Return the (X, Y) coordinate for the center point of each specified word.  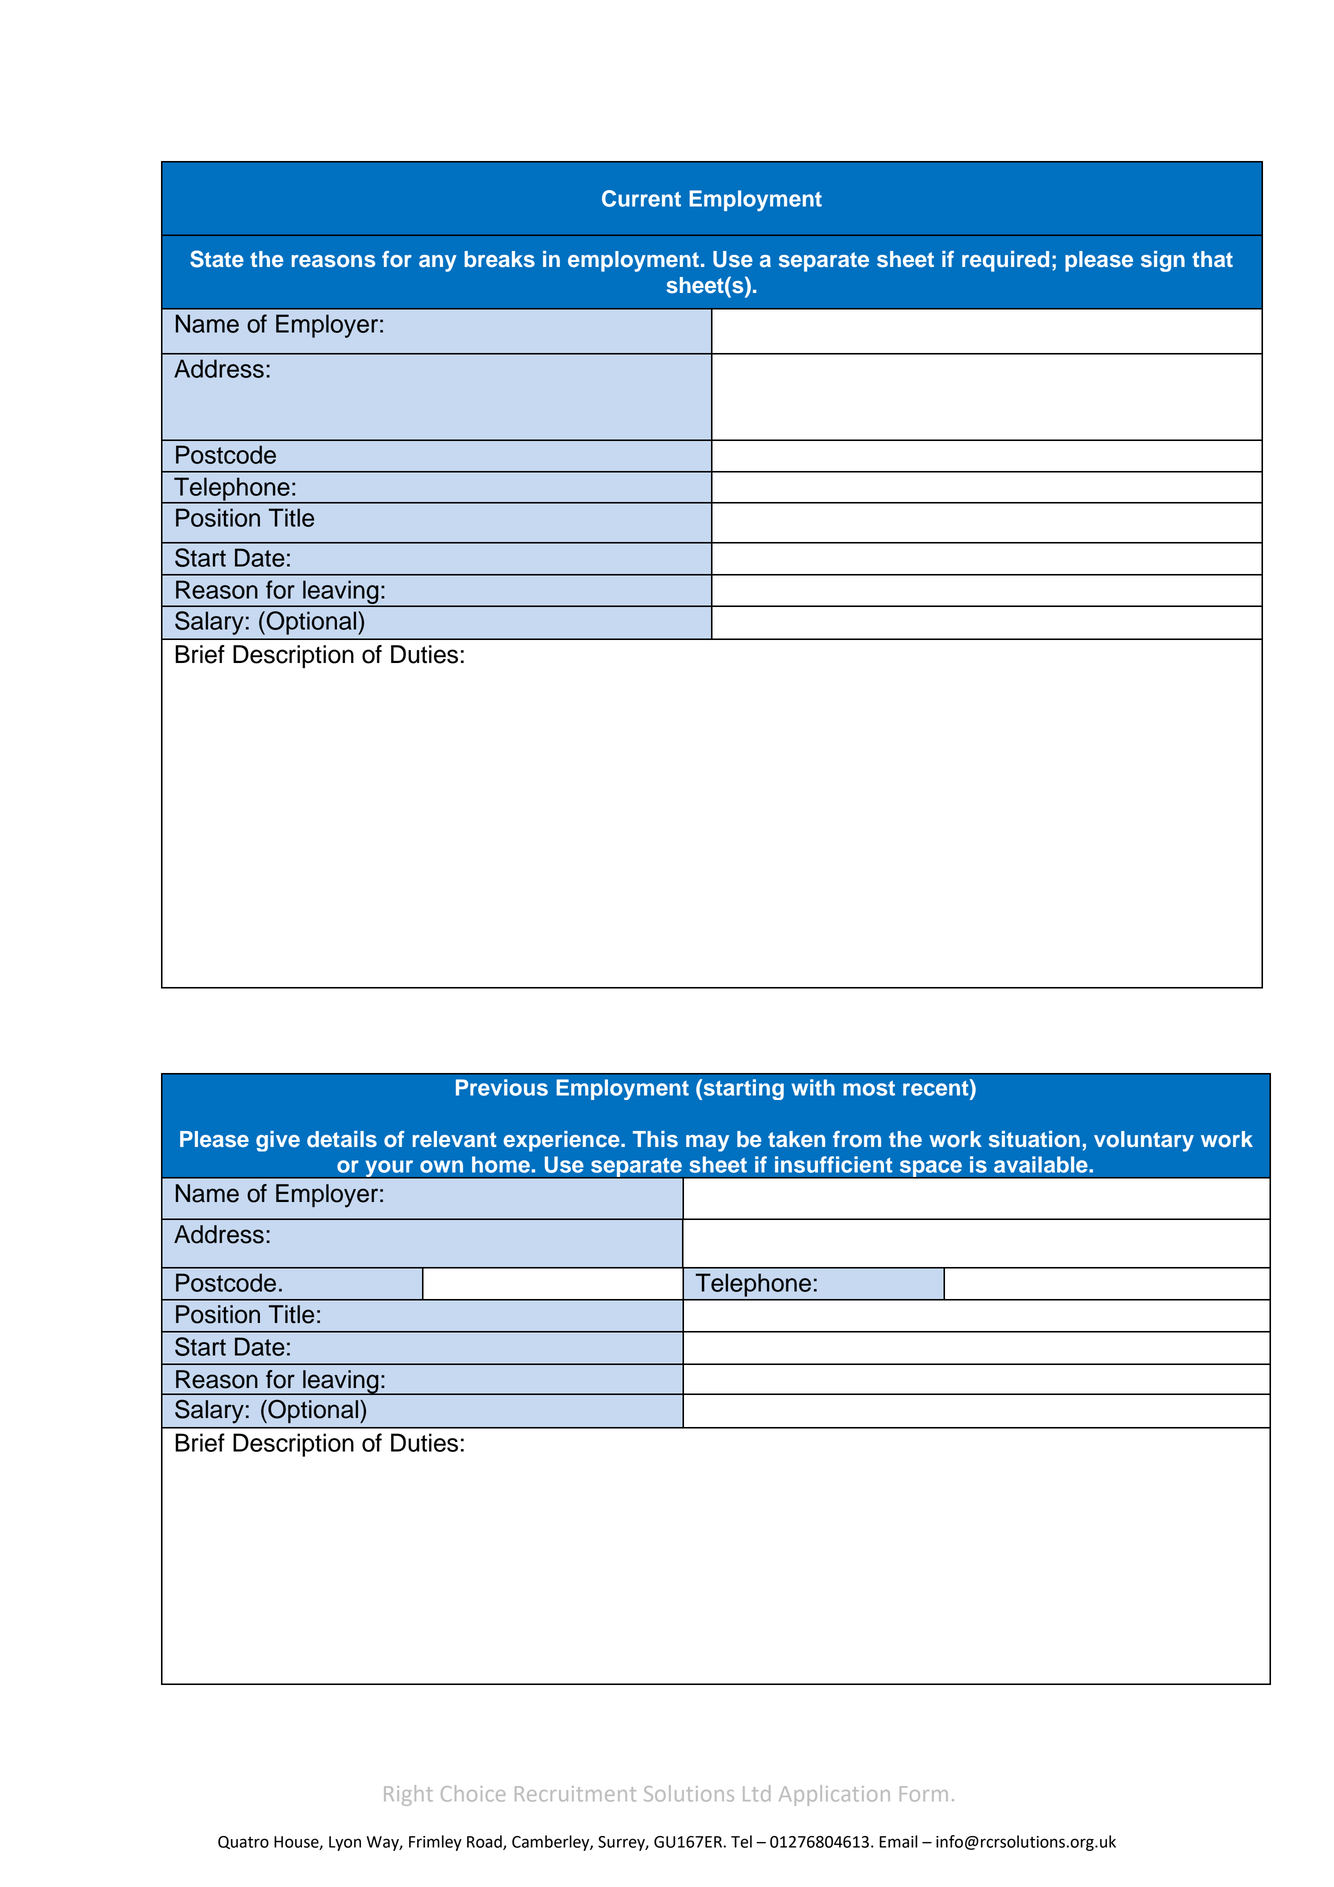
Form (924, 1794)
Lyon (345, 1843)
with (813, 1087)
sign (1163, 261)
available (1042, 1164)
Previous (502, 1087)
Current (641, 198)
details (342, 1139)
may (707, 1143)
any (438, 263)
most (869, 1088)
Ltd (756, 1793)
